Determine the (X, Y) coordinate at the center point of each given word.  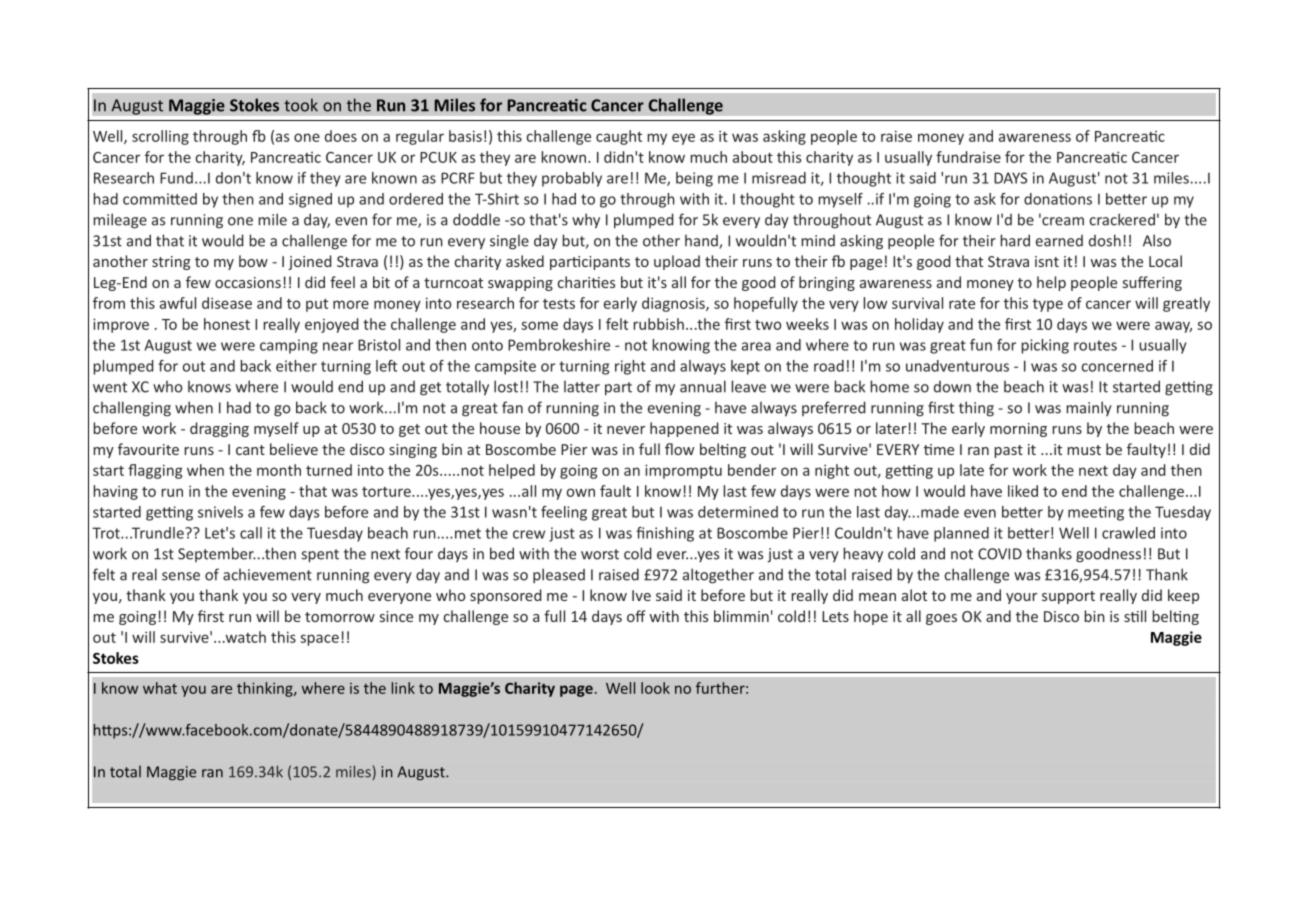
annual (703, 386)
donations (1058, 199)
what (160, 688)
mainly (1089, 408)
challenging (132, 409)
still (1135, 616)
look (655, 688)
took (301, 105)
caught (619, 137)
